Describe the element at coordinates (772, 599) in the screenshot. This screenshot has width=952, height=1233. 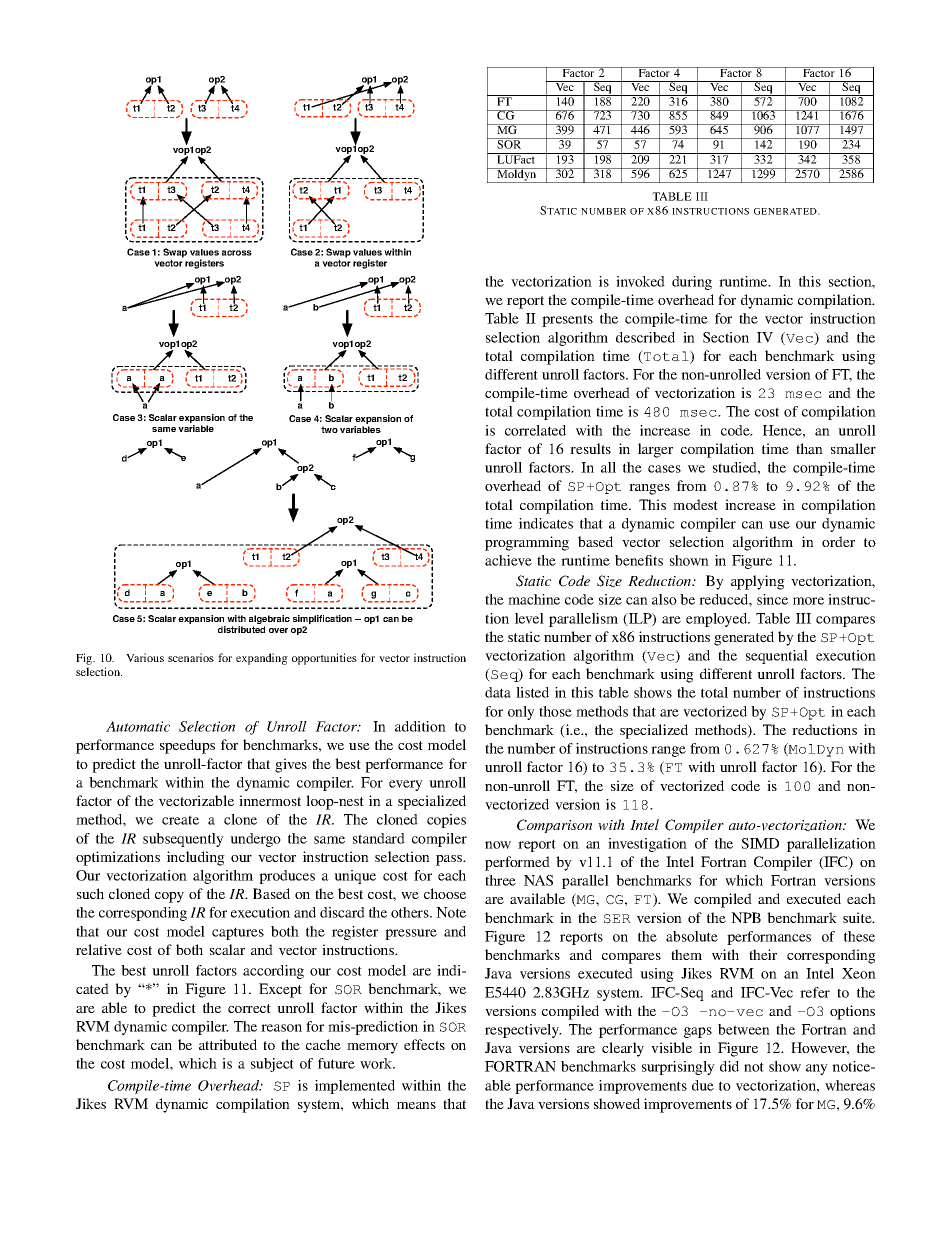
I see `since` at that location.
